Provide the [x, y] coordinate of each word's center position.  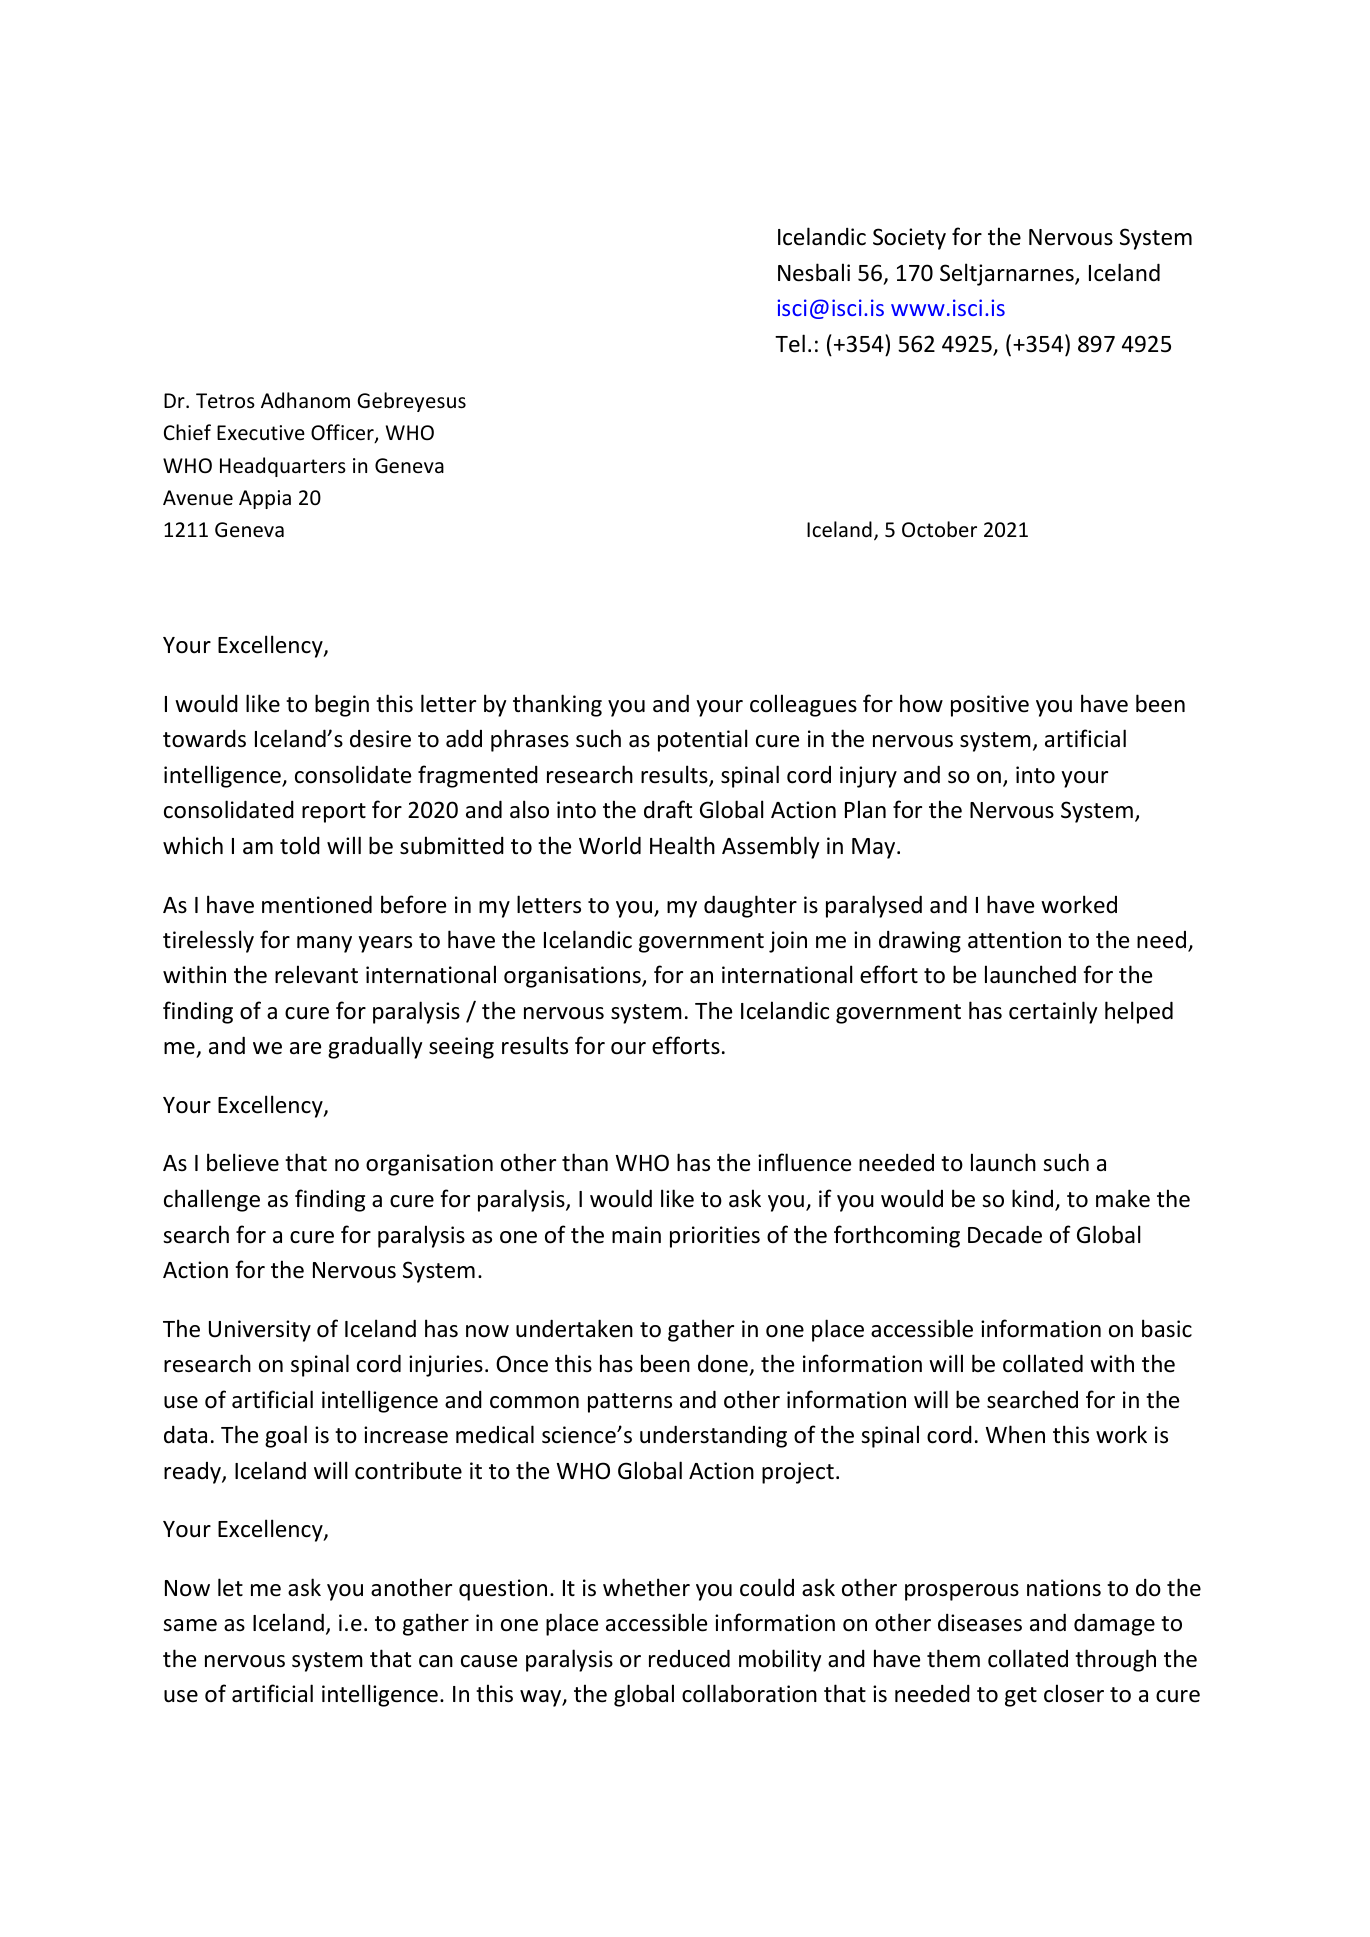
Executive [261, 433]
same [190, 1625]
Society [909, 239]
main [636, 1235]
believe [243, 1162]
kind [1034, 1199]
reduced [689, 1658]
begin [342, 705]
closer [1074, 1693]
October [939, 529]
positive [990, 706]
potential [702, 740]
